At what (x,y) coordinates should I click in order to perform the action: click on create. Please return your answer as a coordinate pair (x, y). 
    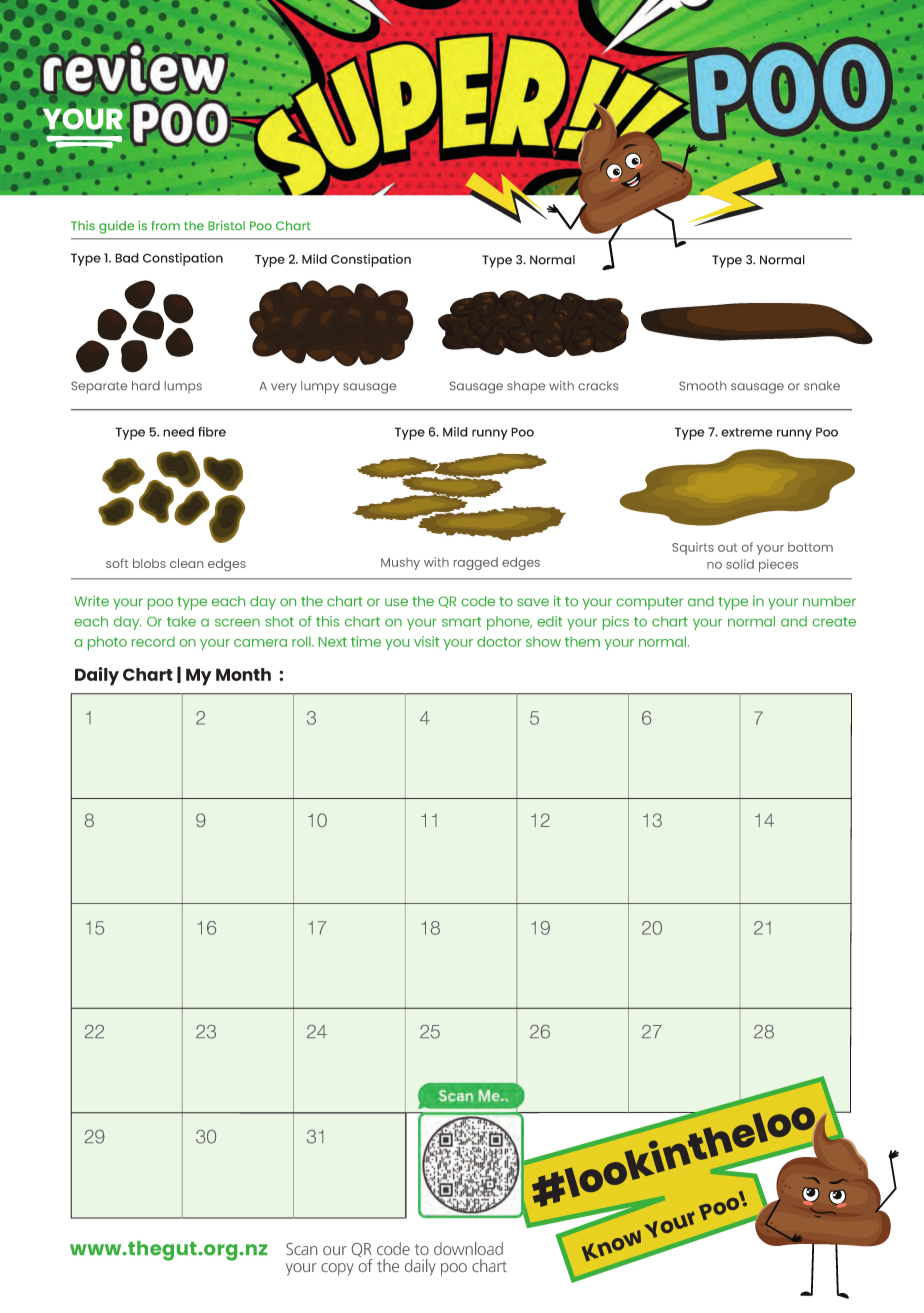
    Looking at the image, I should click on (834, 622).
